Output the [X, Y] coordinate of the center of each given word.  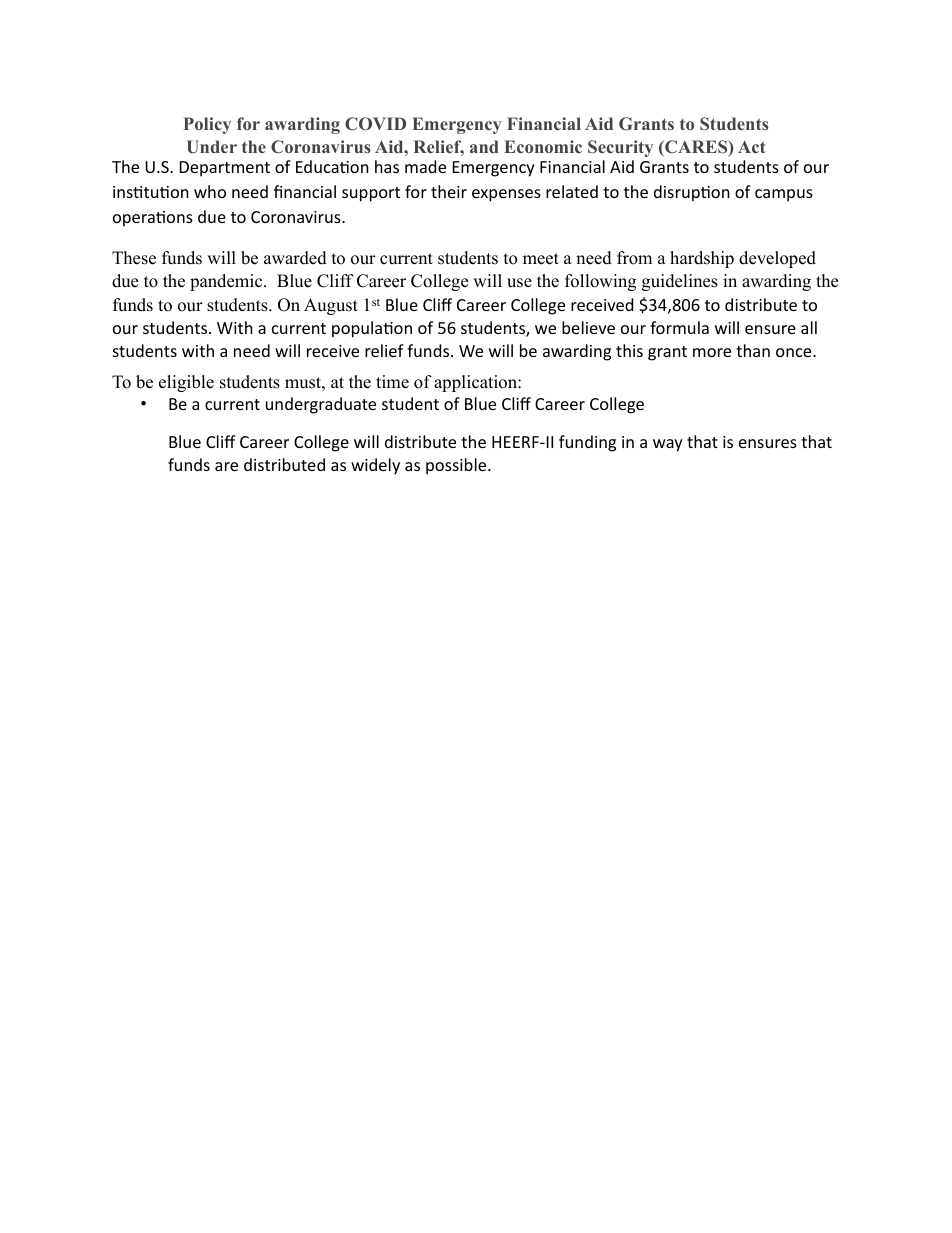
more [712, 352]
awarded [295, 258]
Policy [207, 125]
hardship [702, 259]
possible [457, 466]
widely [375, 466]
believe [588, 327]
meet [541, 259]
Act [752, 146]
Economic [543, 146]
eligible [186, 383]
